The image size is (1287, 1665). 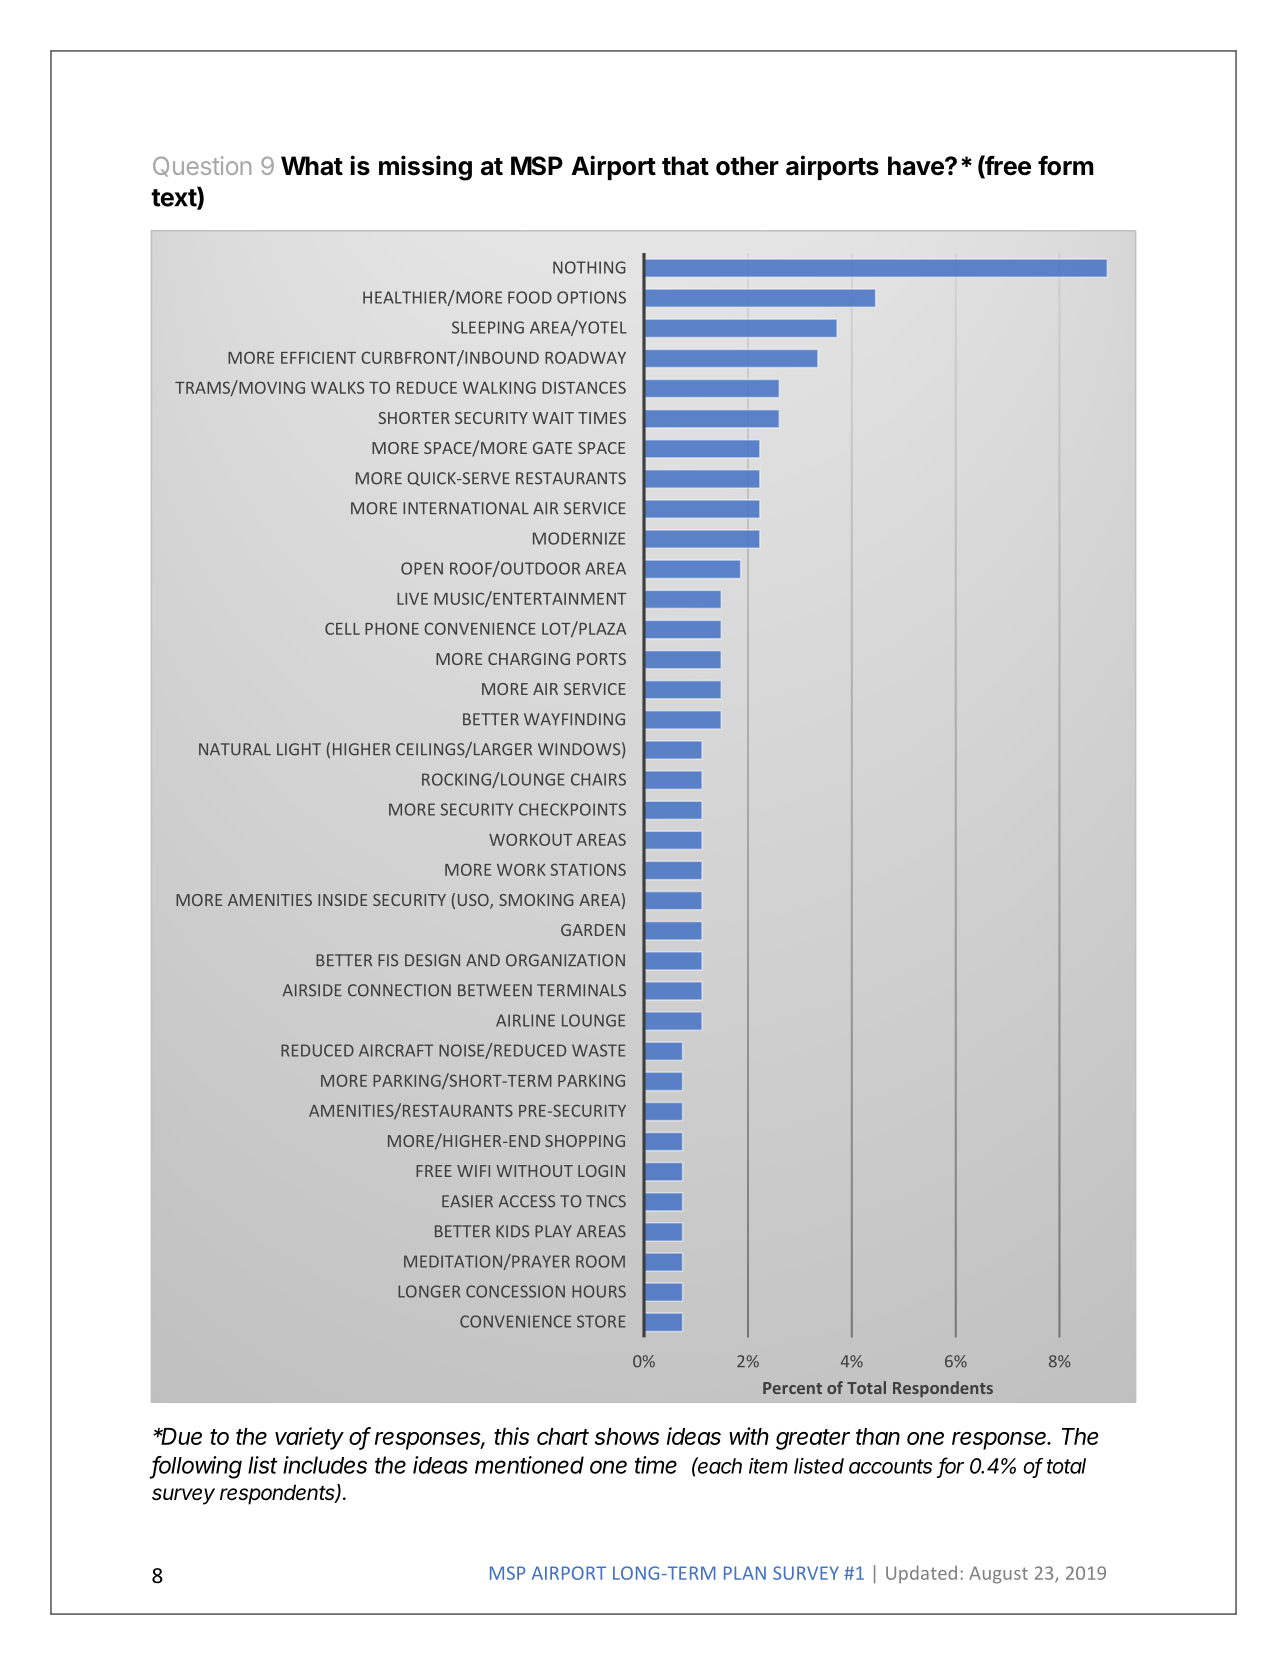 I want to click on Updated, so click(x=921, y=1574).
